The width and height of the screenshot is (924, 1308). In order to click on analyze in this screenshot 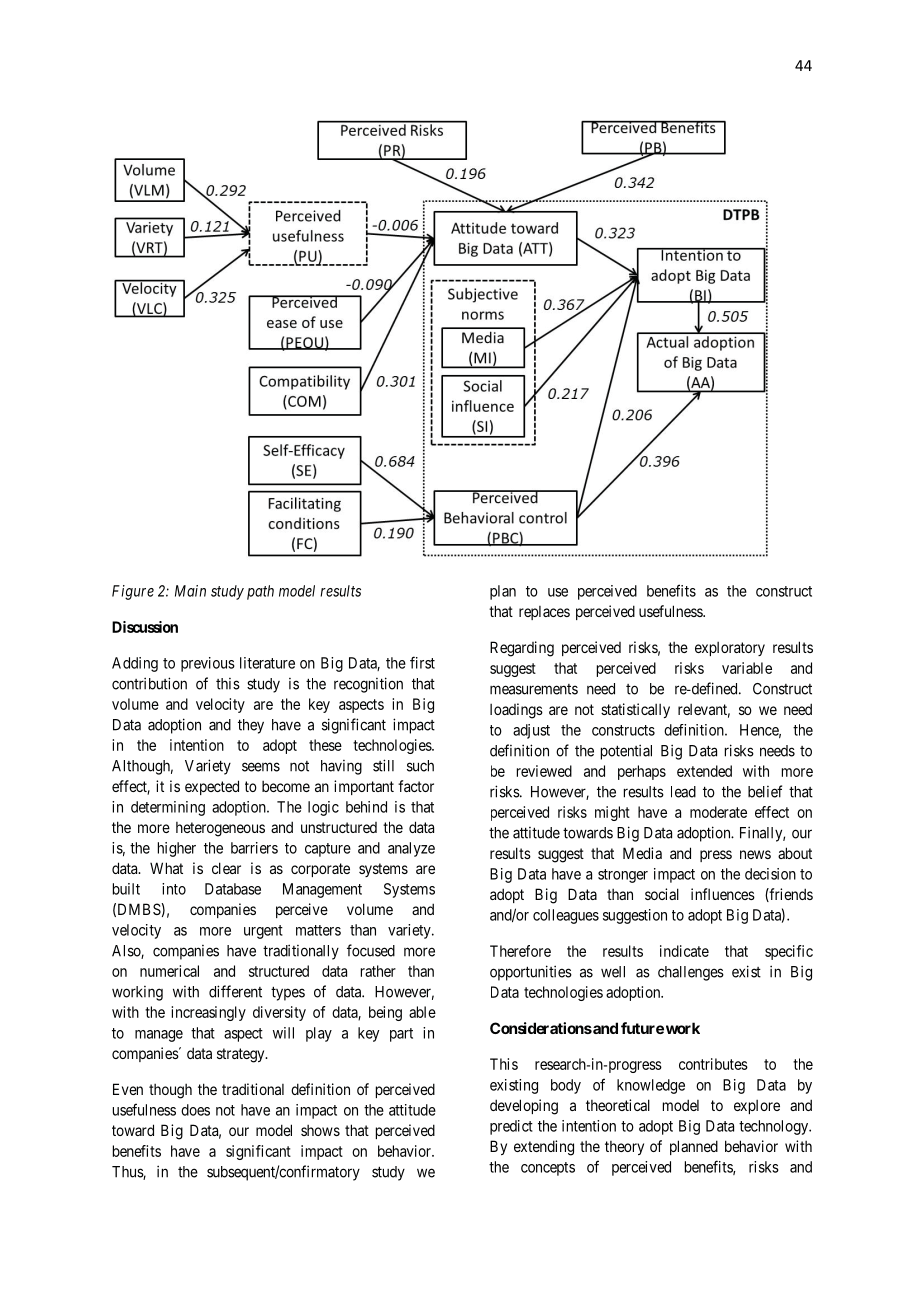, I will do `click(411, 849)`.
